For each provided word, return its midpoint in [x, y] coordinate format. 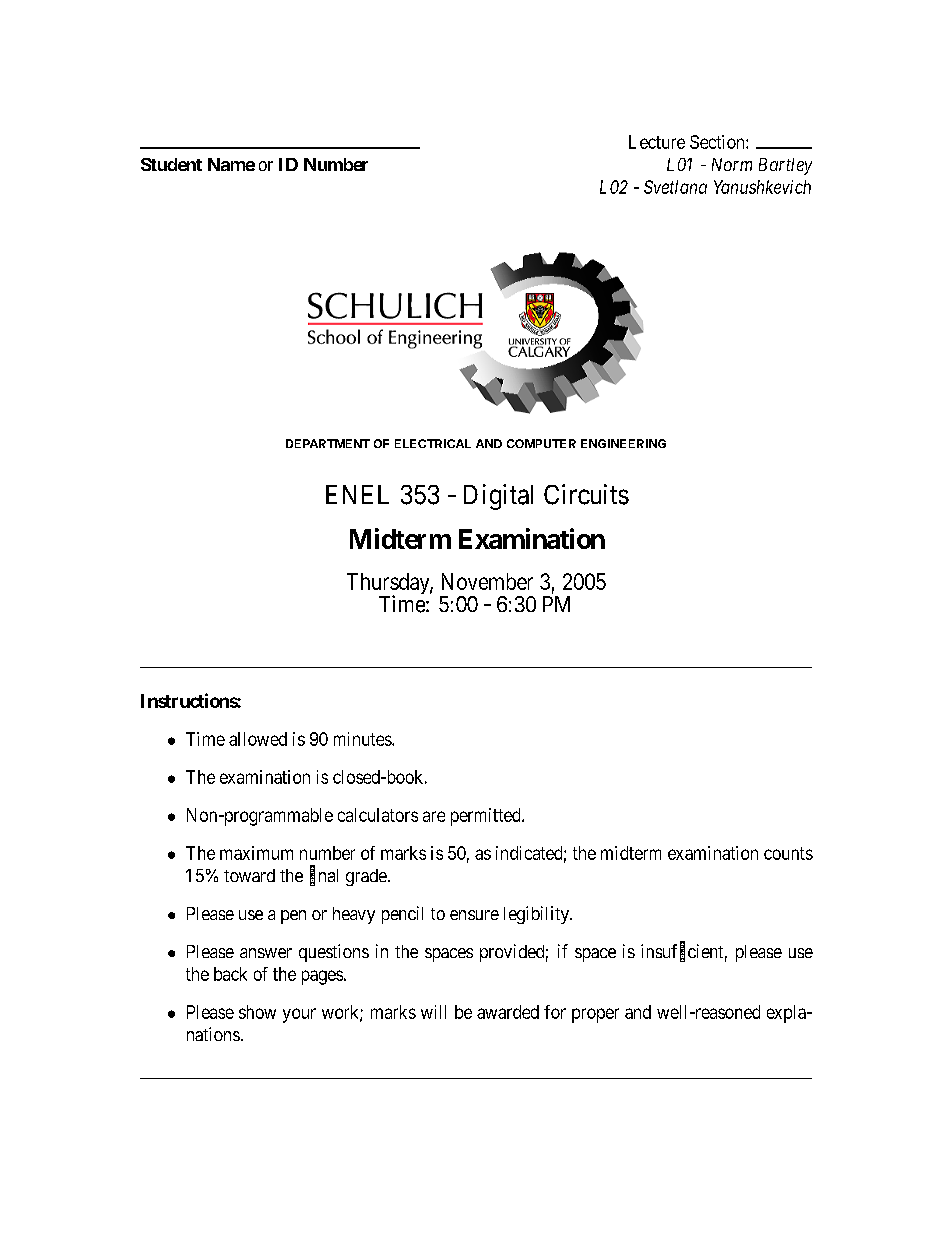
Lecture [657, 142]
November [487, 581]
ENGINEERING [623, 443]
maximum [256, 853]
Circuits [586, 494]
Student [171, 164]
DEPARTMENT [328, 443]
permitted [487, 817]
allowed [258, 739]
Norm [732, 164]
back [230, 974]
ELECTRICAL [433, 443]
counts [788, 853]
